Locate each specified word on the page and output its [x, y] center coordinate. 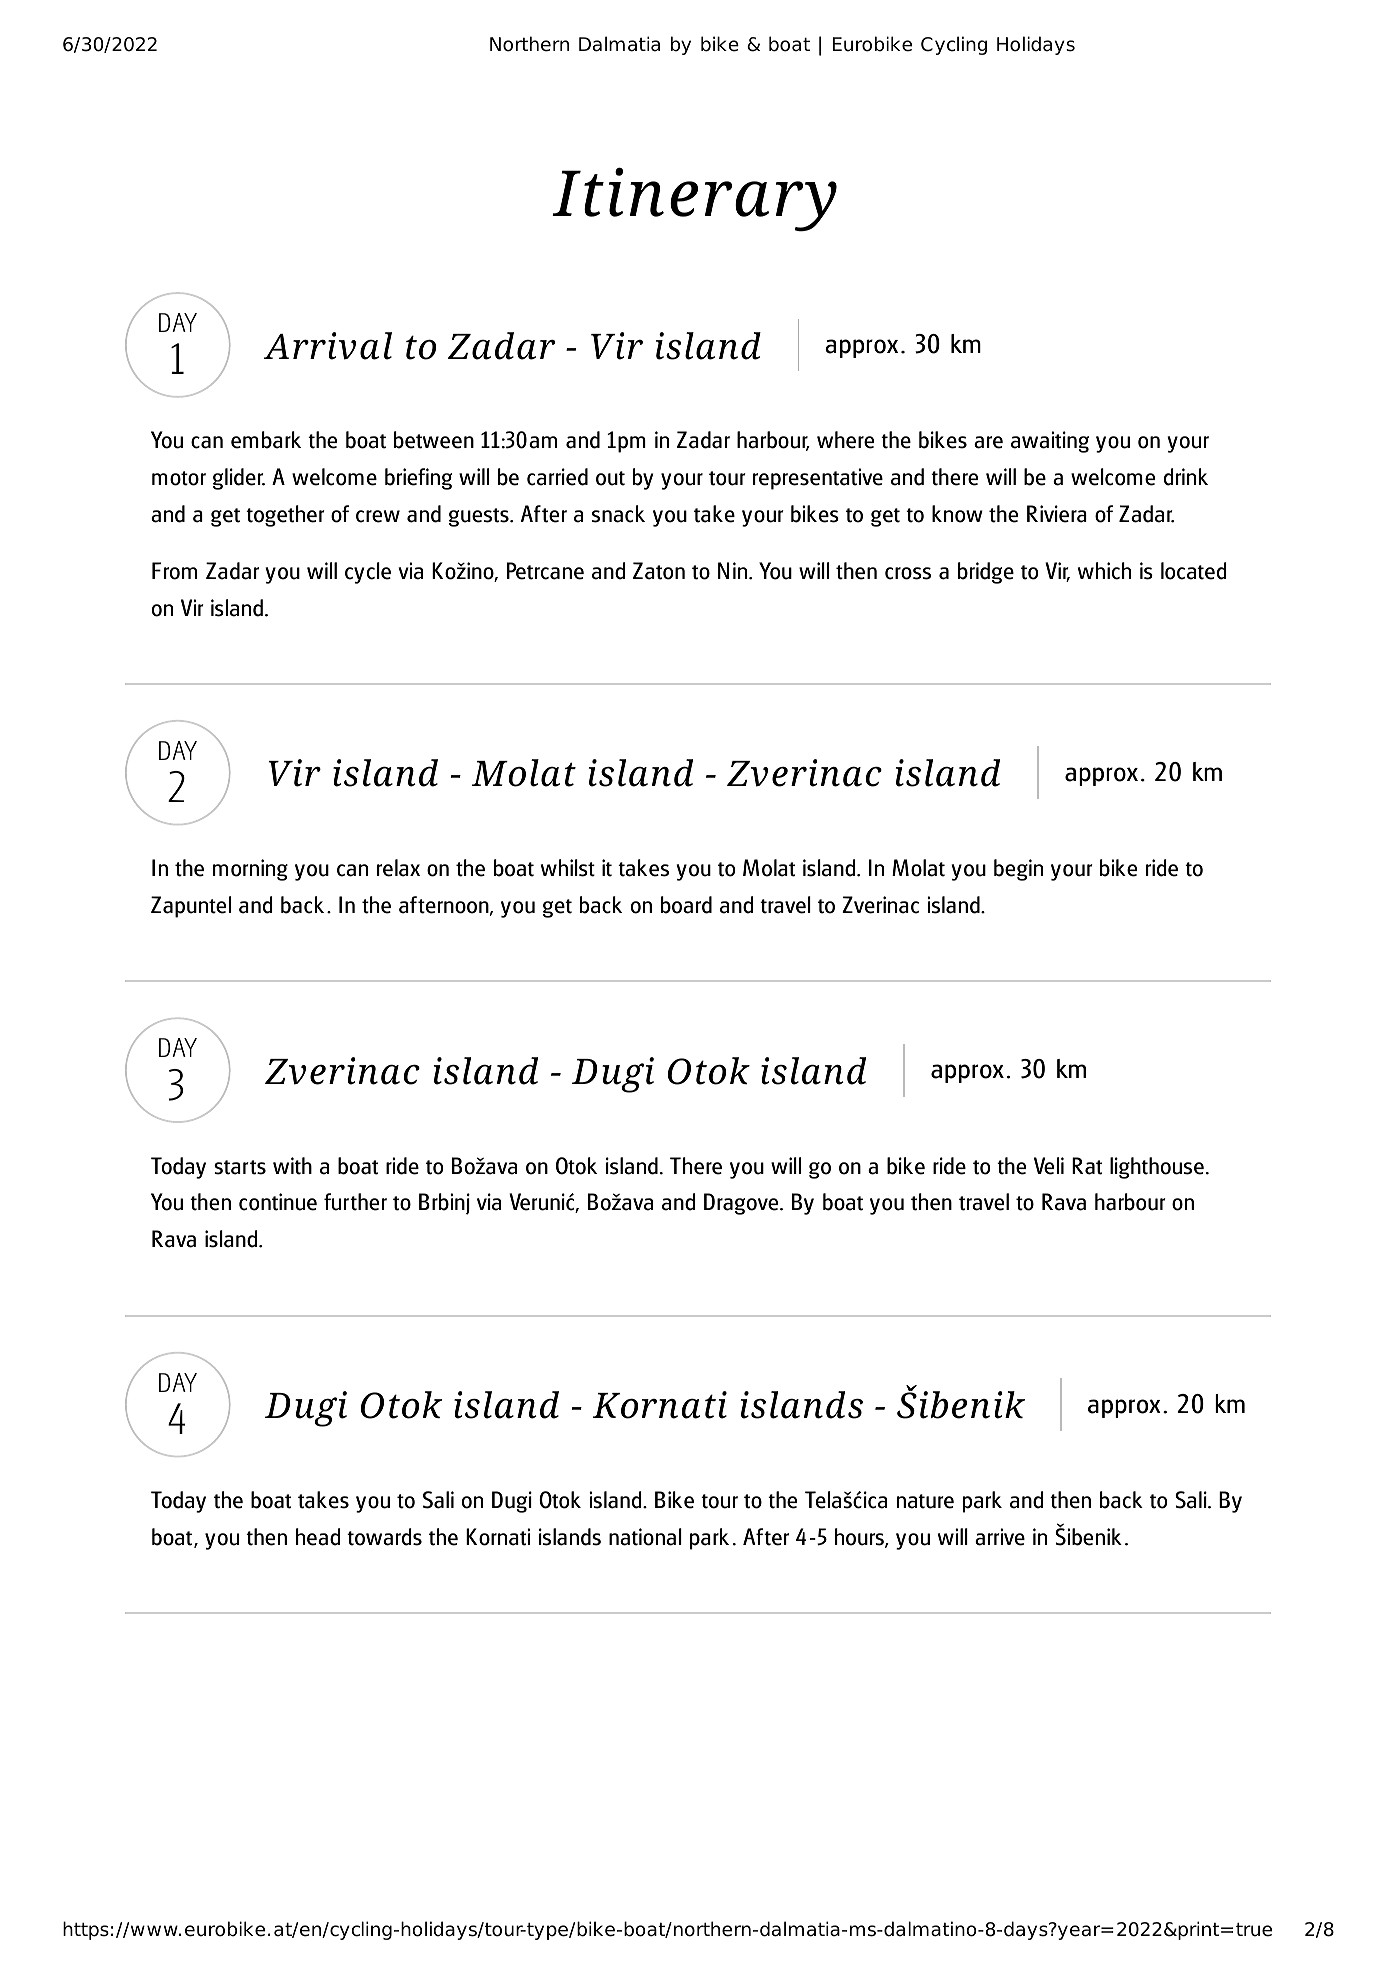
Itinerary [694, 199]
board [686, 905]
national [645, 1537]
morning [250, 870]
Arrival [328, 346]
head [318, 1537]
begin [1018, 870]
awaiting [1050, 442]
